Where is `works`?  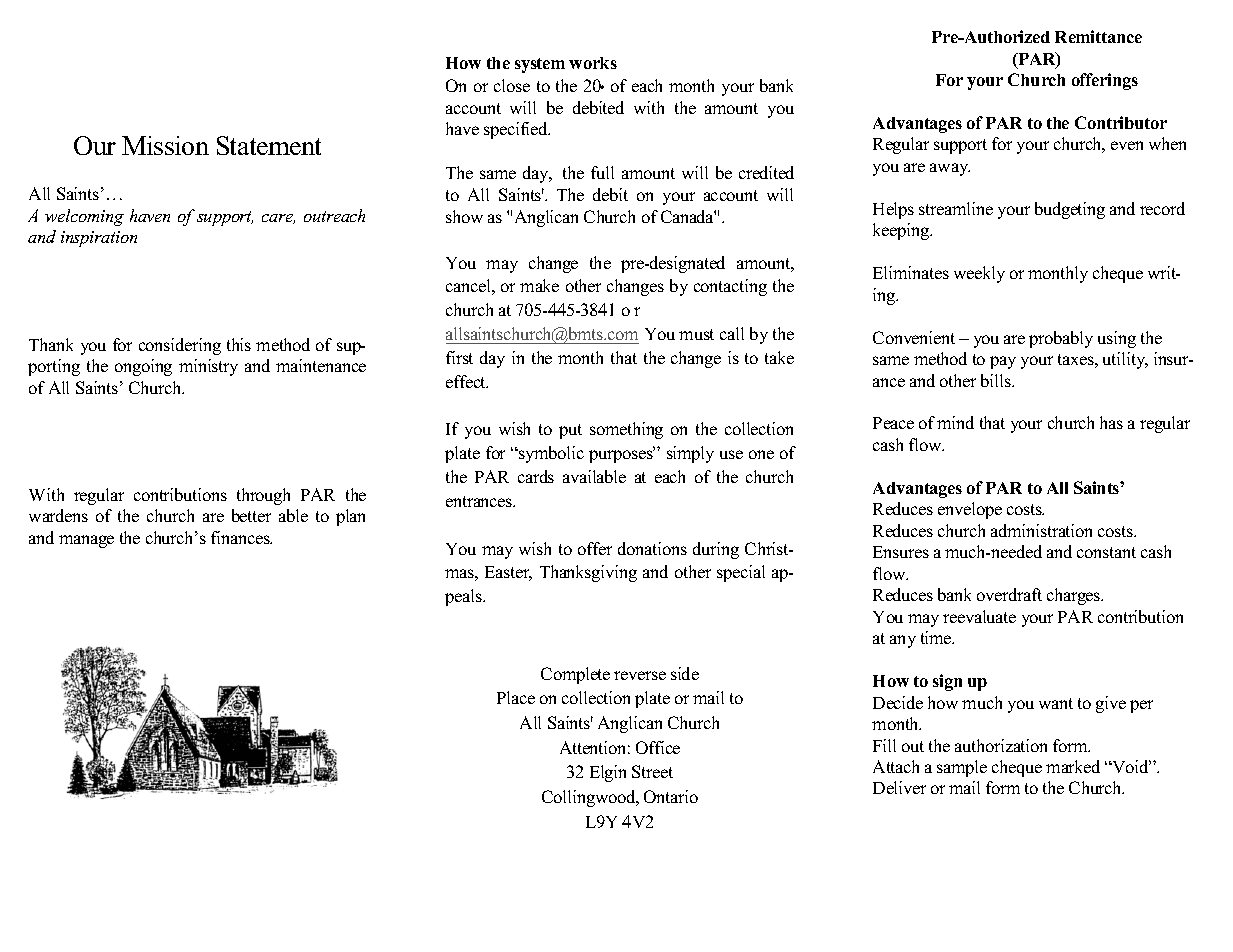
works is located at coordinates (593, 63).
